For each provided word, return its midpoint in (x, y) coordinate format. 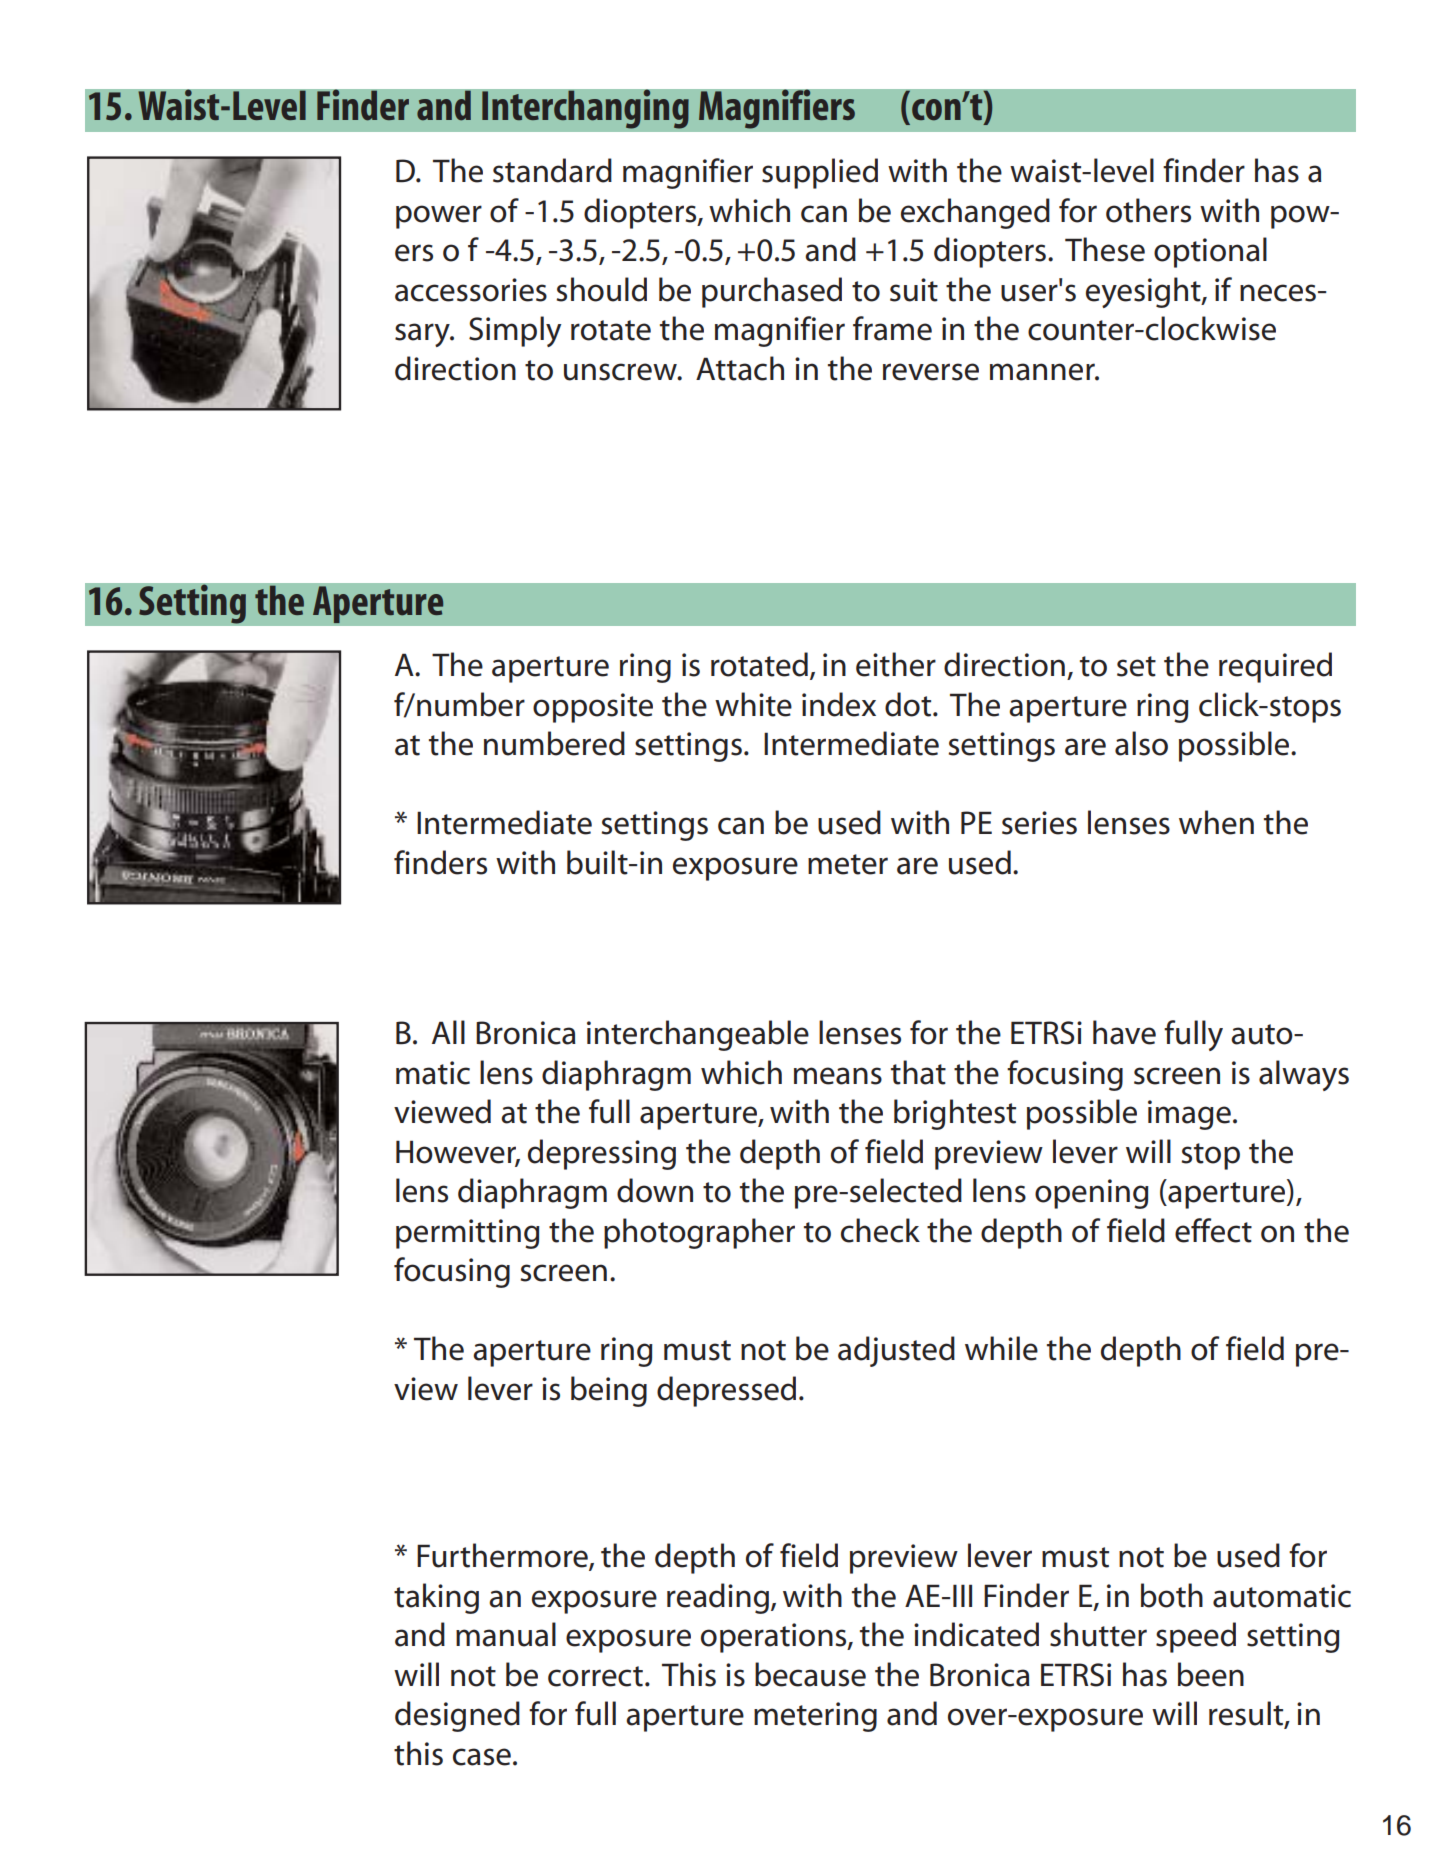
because (810, 1674)
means (838, 1076)
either (896, 664)
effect (1213, 1230)
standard (552, 170)
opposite (593, 708)
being (609, 1391)
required (1275, 667)
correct (595, 1676)
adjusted (896, 1351)
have (1124, 1032)
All (448, 1032)
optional (1210, 252)
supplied (820, 173)
